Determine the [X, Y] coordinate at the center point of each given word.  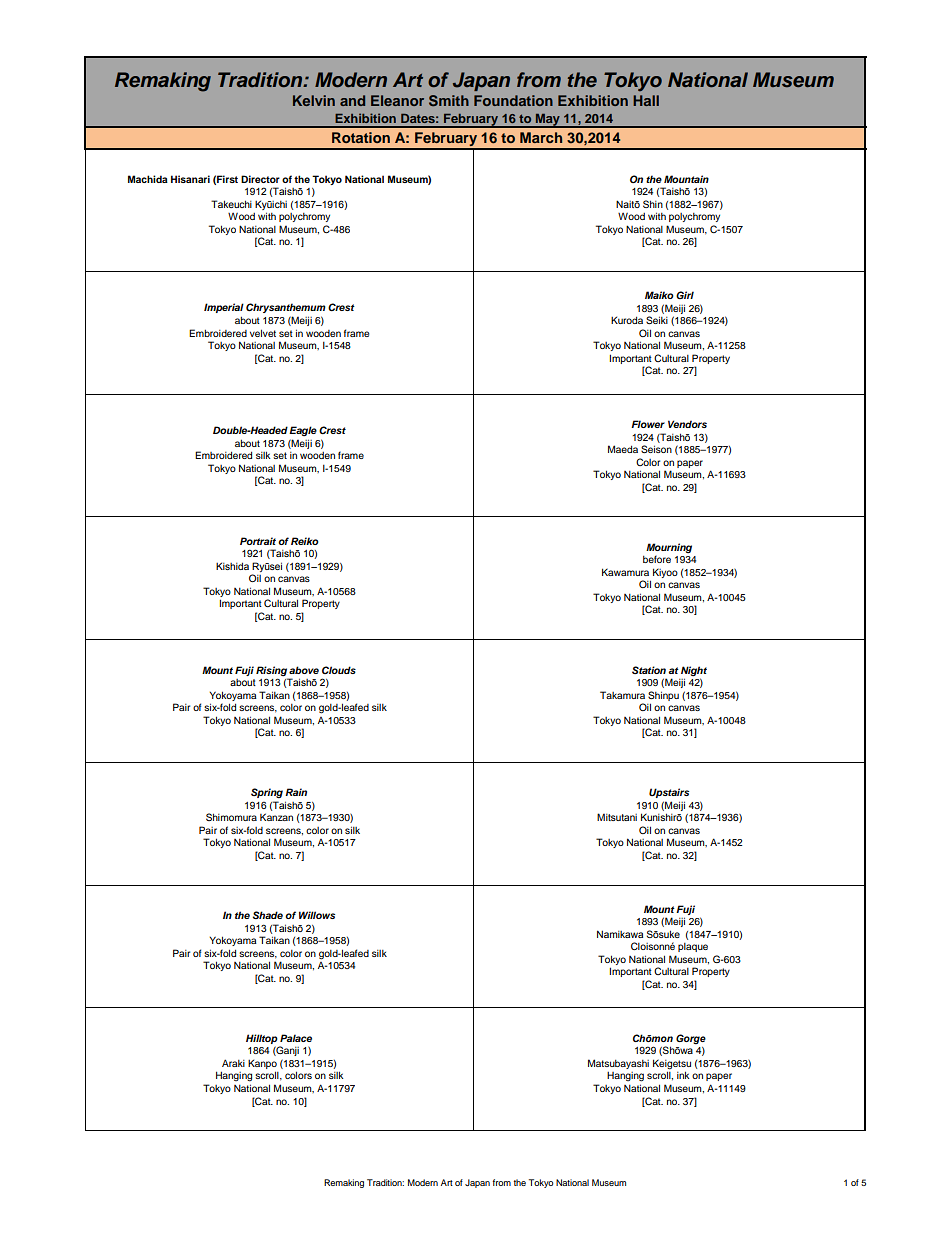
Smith [449, 100]
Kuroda [627, 320]
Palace [296, 1038]
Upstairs [669, 793]
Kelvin [314, 100]
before [657, 559]
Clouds [339, 670]
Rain [296, 792]
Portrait [258, 541]
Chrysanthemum [286, 308]
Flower [648, 424]
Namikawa [620, 934]
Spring [267, 793]
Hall [646, 100]
